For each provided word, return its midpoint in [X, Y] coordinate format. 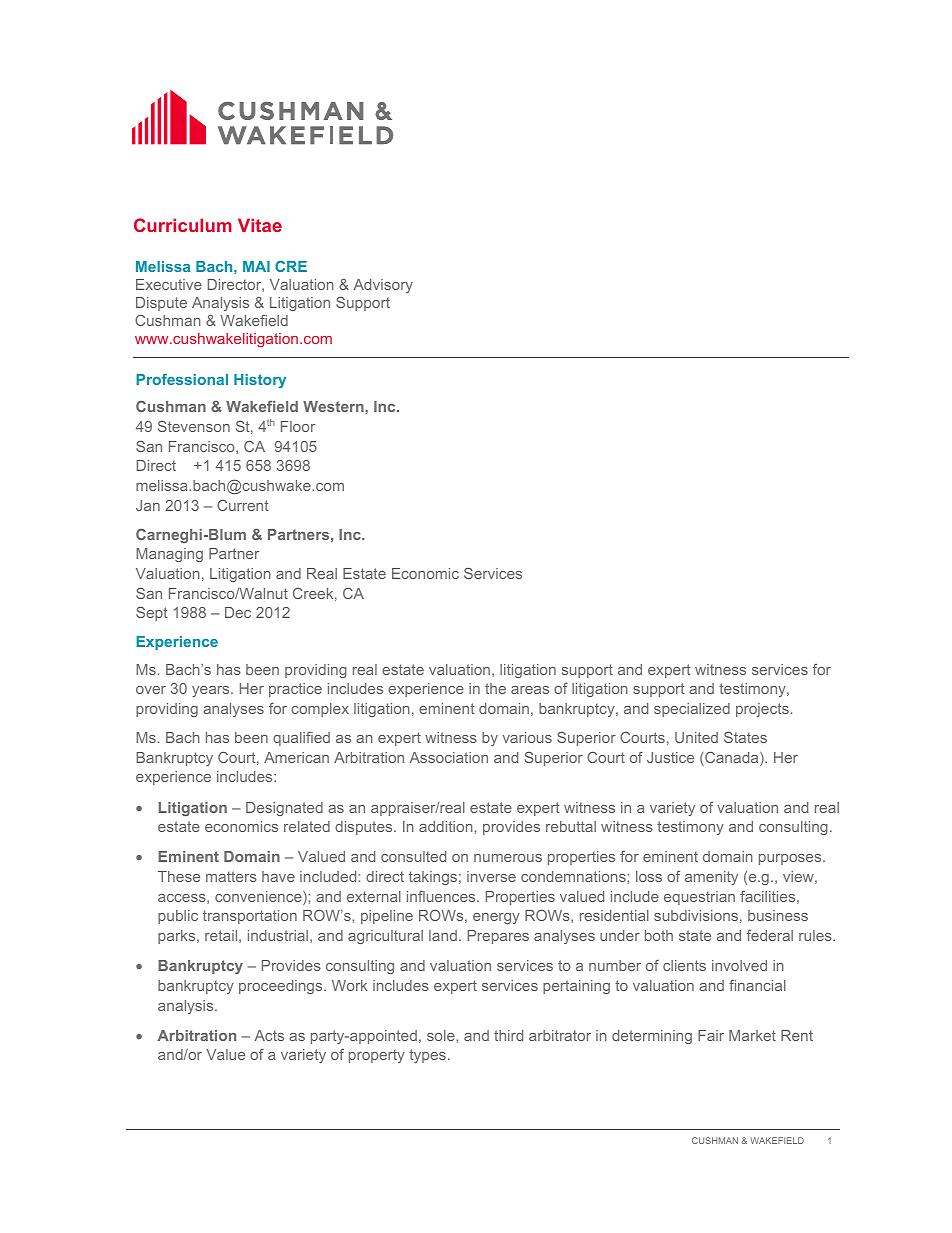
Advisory [383, 286]
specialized [692, 710]
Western [334, 406]
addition [447, 826]
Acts [269, 1035]
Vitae [260, 225]
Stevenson [194, 426]
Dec [238, 612]
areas [530, 690]
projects [763, 710]
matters [231, 876]
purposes [791, 859]
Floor [298, 426]
